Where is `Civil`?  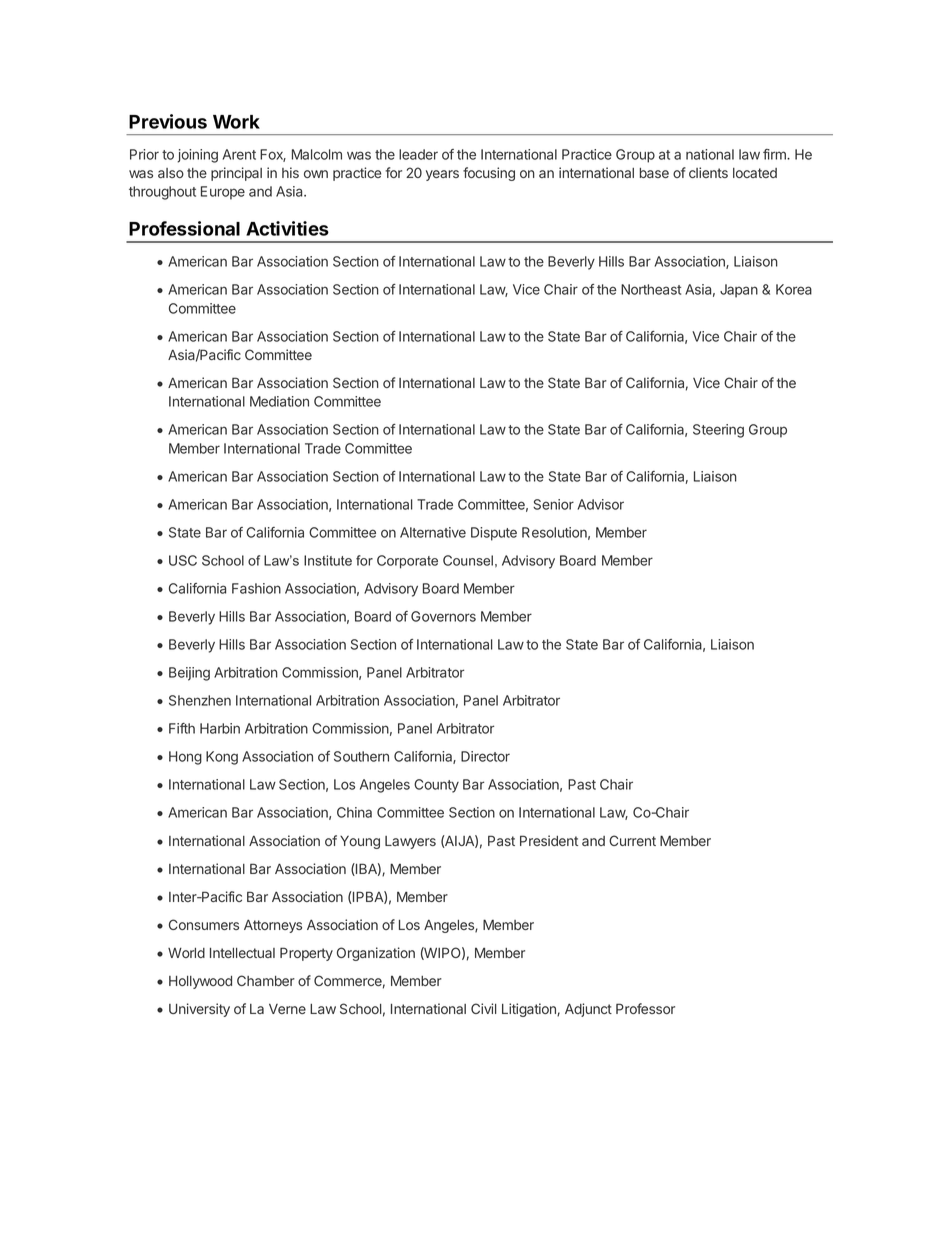
Civil is located at coordinates (483, 1008).
